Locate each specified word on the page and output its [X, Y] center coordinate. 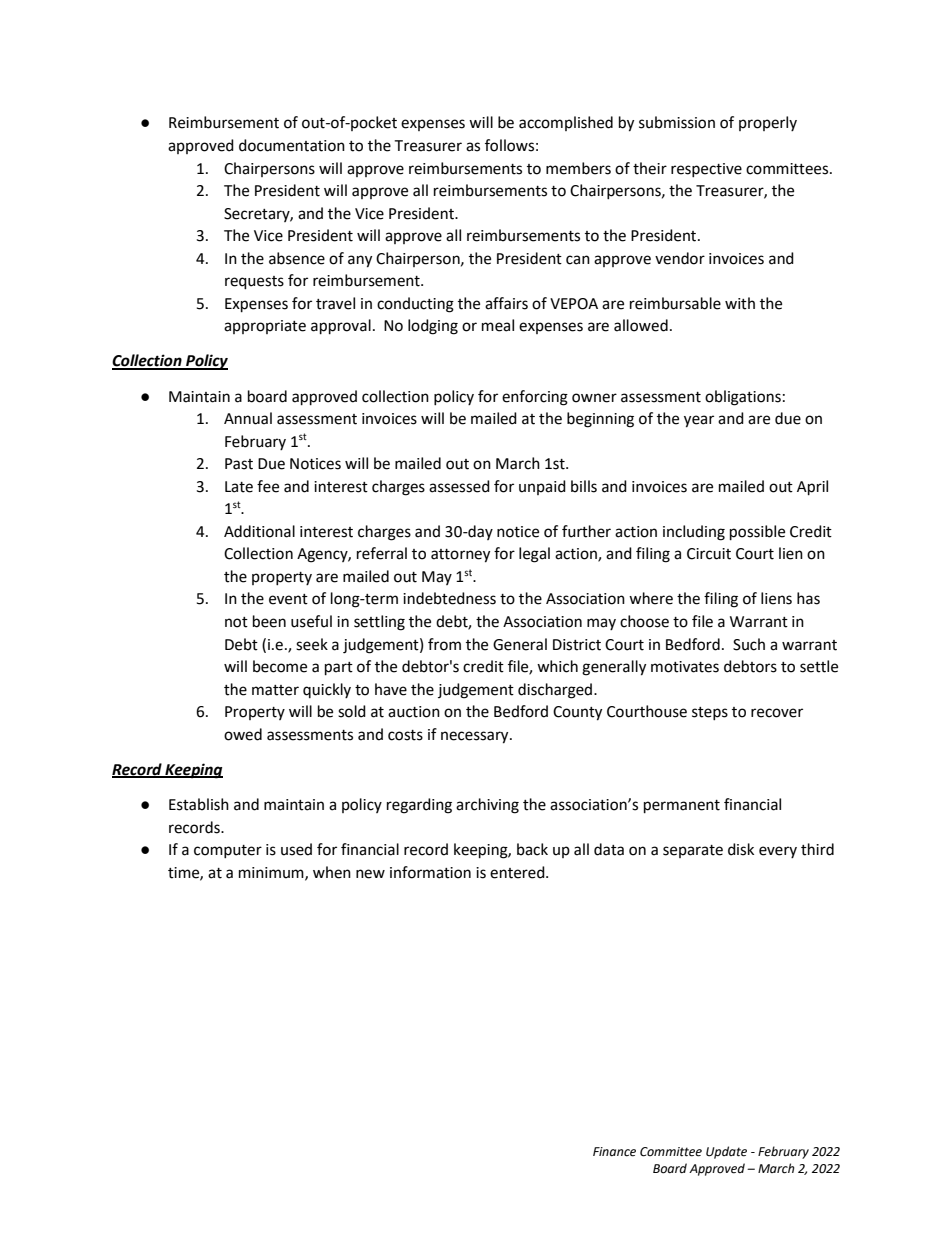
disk [741, 849]
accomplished [566, 123]
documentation [292, 145]
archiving [487, 806]
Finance [614, 1152]
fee [268, 486]
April [812, 488]
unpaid [542, 487]
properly [768, 123]
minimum [272, 873]
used [296, 849]
